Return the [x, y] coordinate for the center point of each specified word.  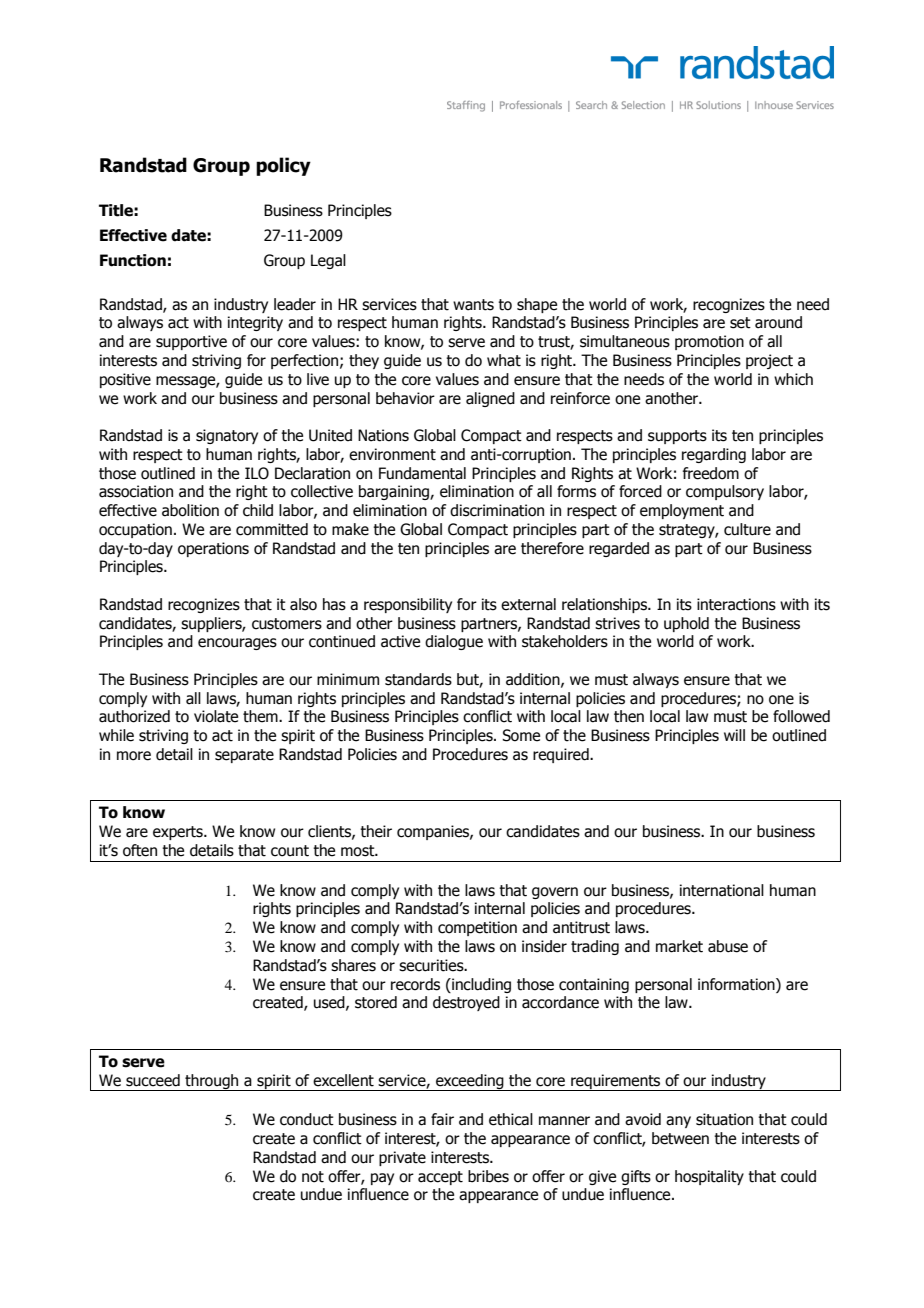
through [212, 1082]
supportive [191, 342]
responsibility [408, 605]
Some [521, 735]
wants [473, 305]
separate [244, 756]
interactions [736, 604]
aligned [490, 399]
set [740, 323]
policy [283, 166]
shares [353, 965]
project [769, 361]
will [734, 735]
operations [213, 549]
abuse [728, 946]
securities [432, 965]
